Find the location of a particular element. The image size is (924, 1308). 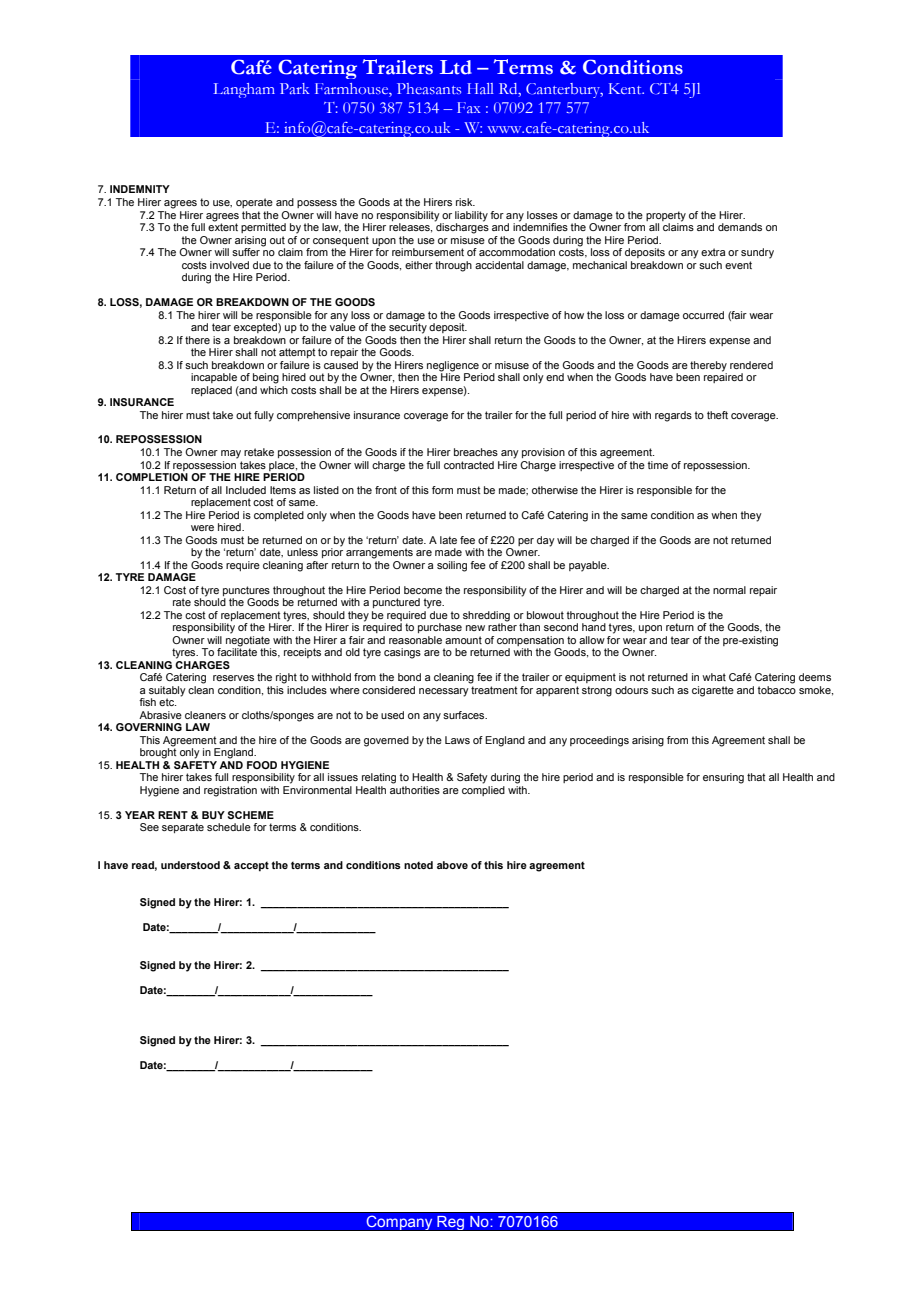

schedule is located at coordinates (229, 827).
